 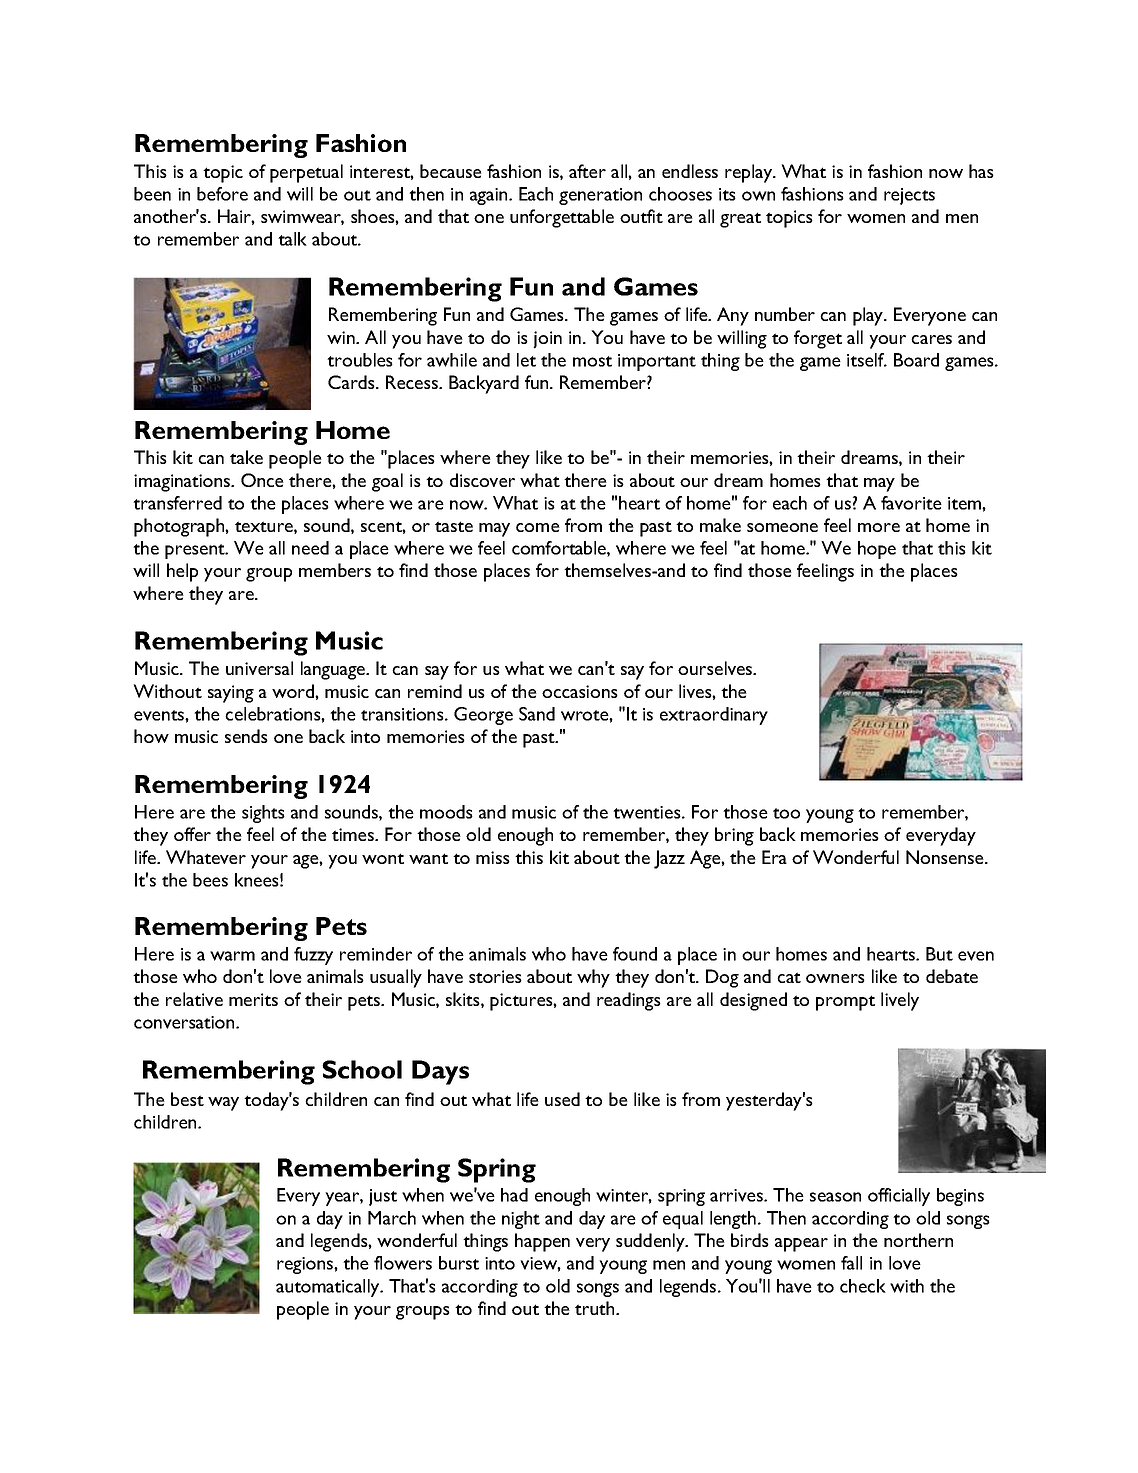 What do you see at coordinates (222, 194) in the screenshot?
I see `before` at bounding box center [222, 194].
